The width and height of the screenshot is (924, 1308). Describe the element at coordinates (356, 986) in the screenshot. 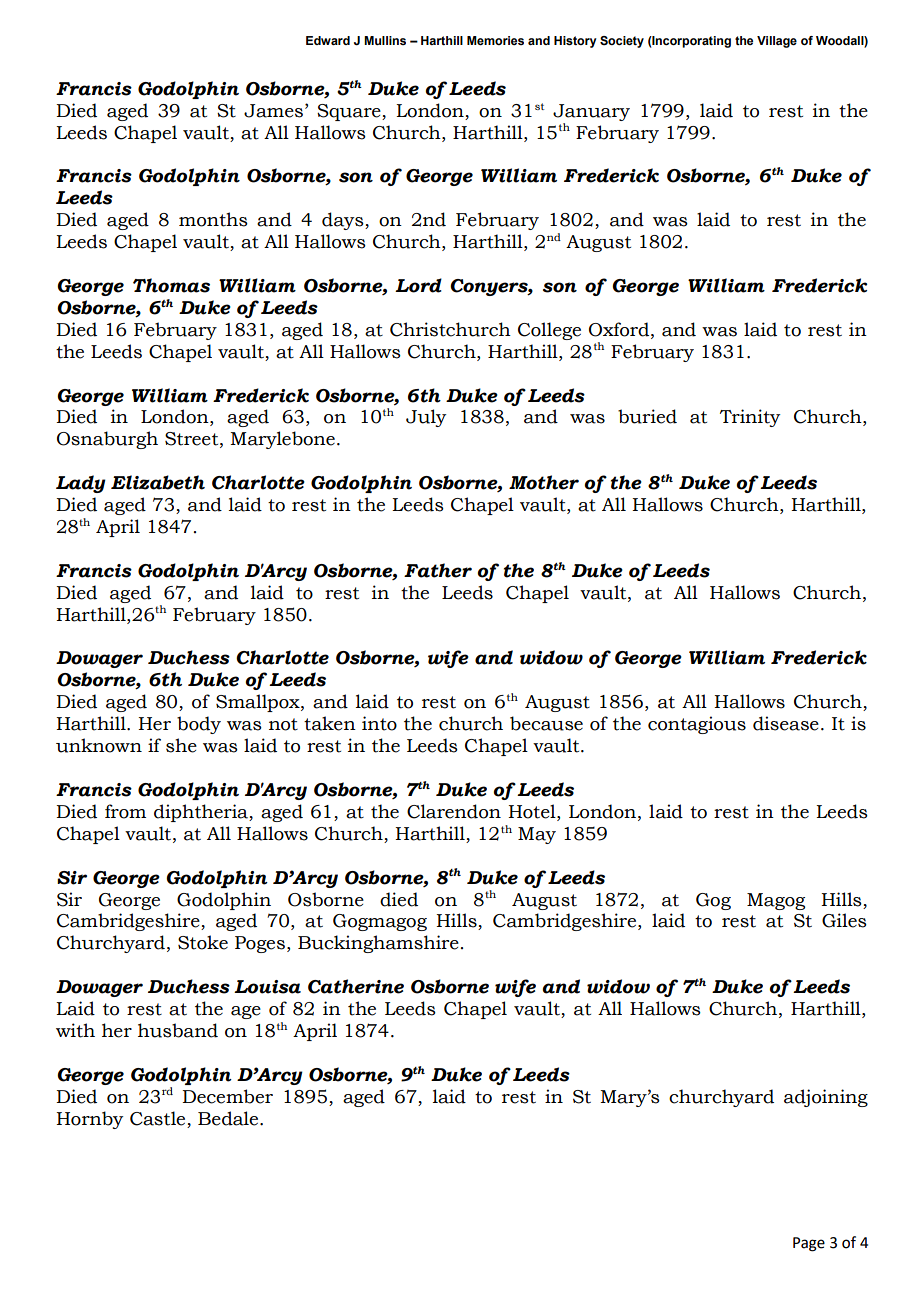

I see `Catherine` at that location.
